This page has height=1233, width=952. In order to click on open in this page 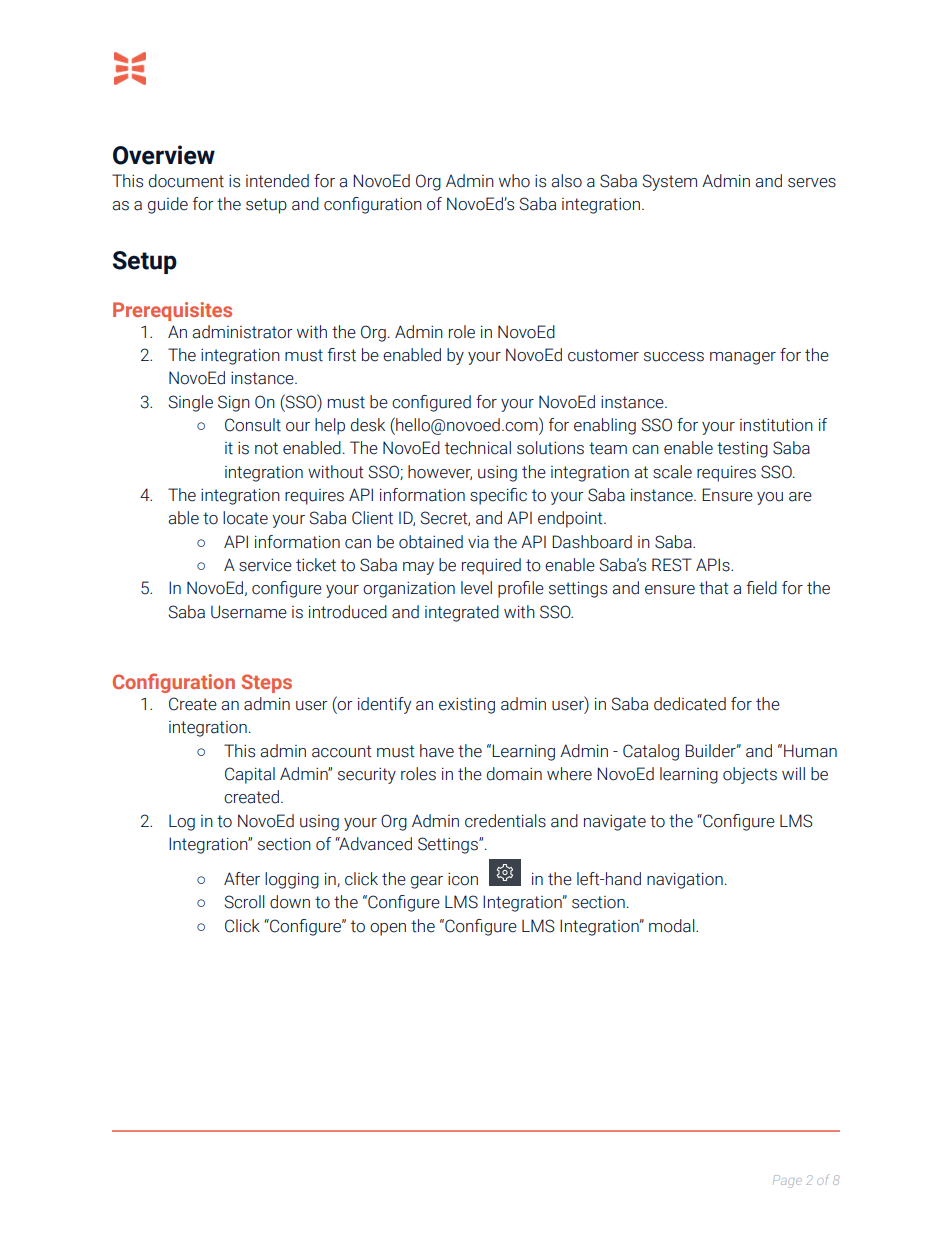, I will do `click(388, 929)`.
